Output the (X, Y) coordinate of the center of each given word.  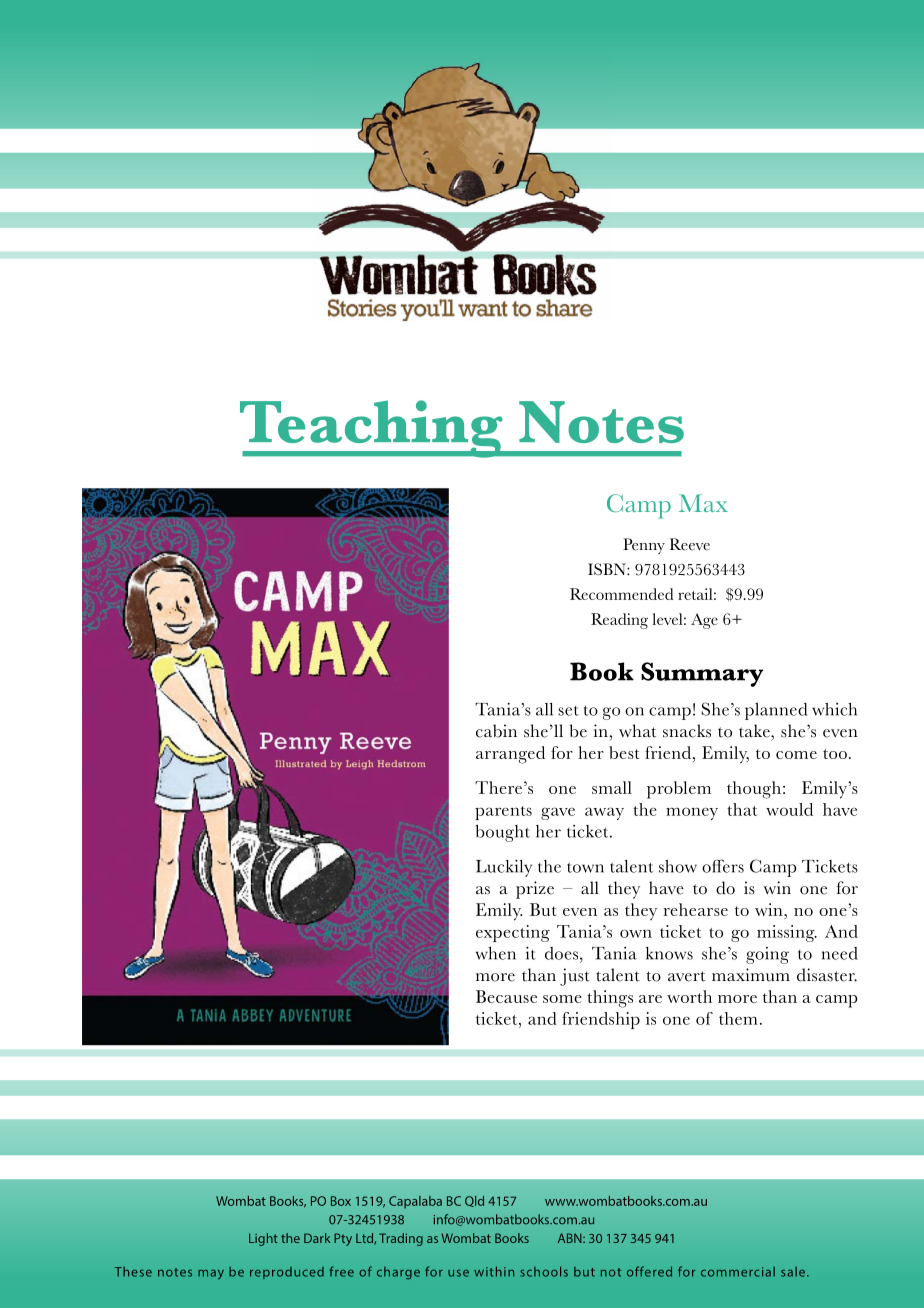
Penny (644, 546)
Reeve (689, 544)
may (211, 1275)
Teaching (372, 429)
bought (502, 833)
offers (723, 866)
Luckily (504, 868)
